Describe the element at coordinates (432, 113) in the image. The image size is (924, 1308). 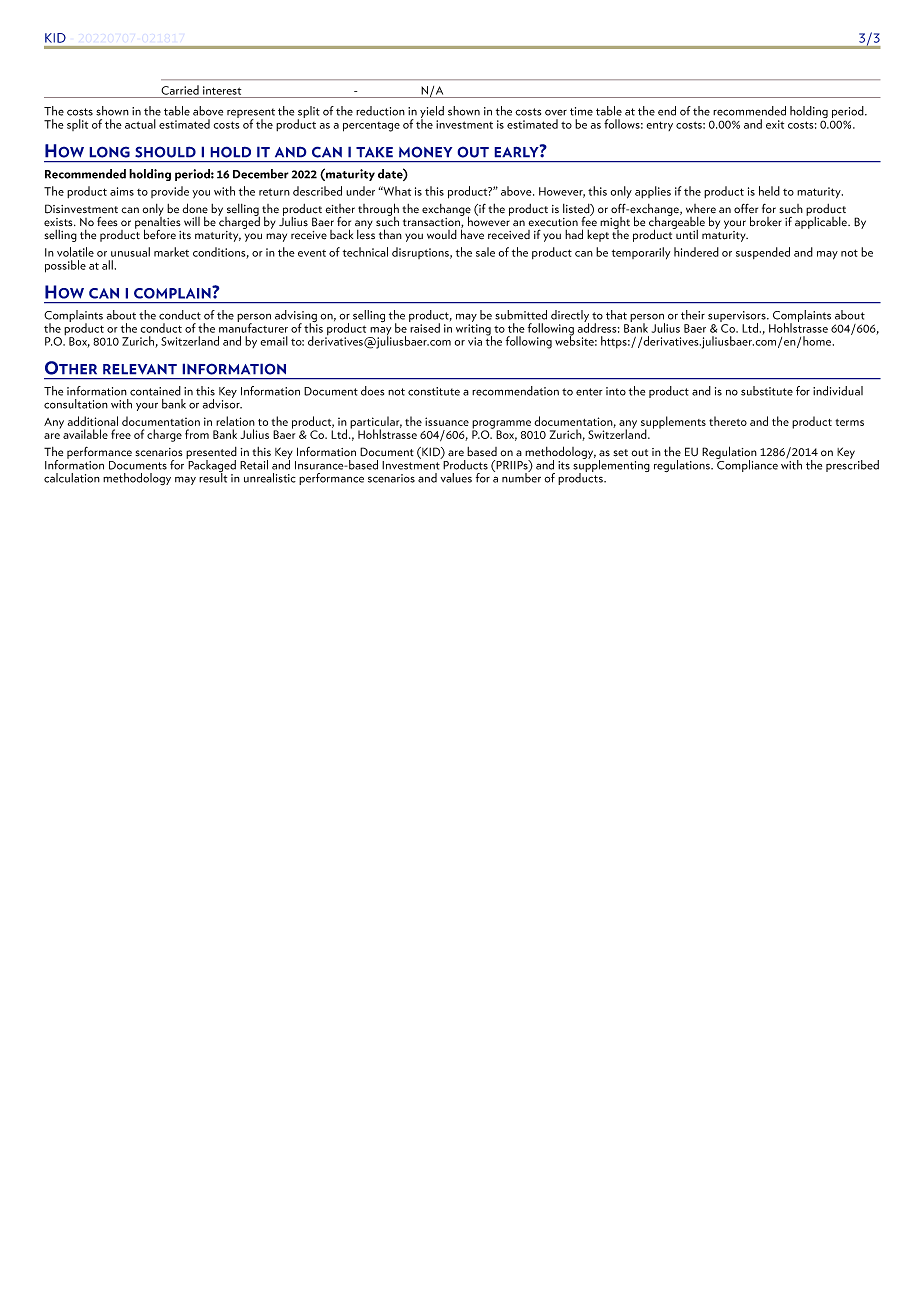
I see `yield` at that location.
